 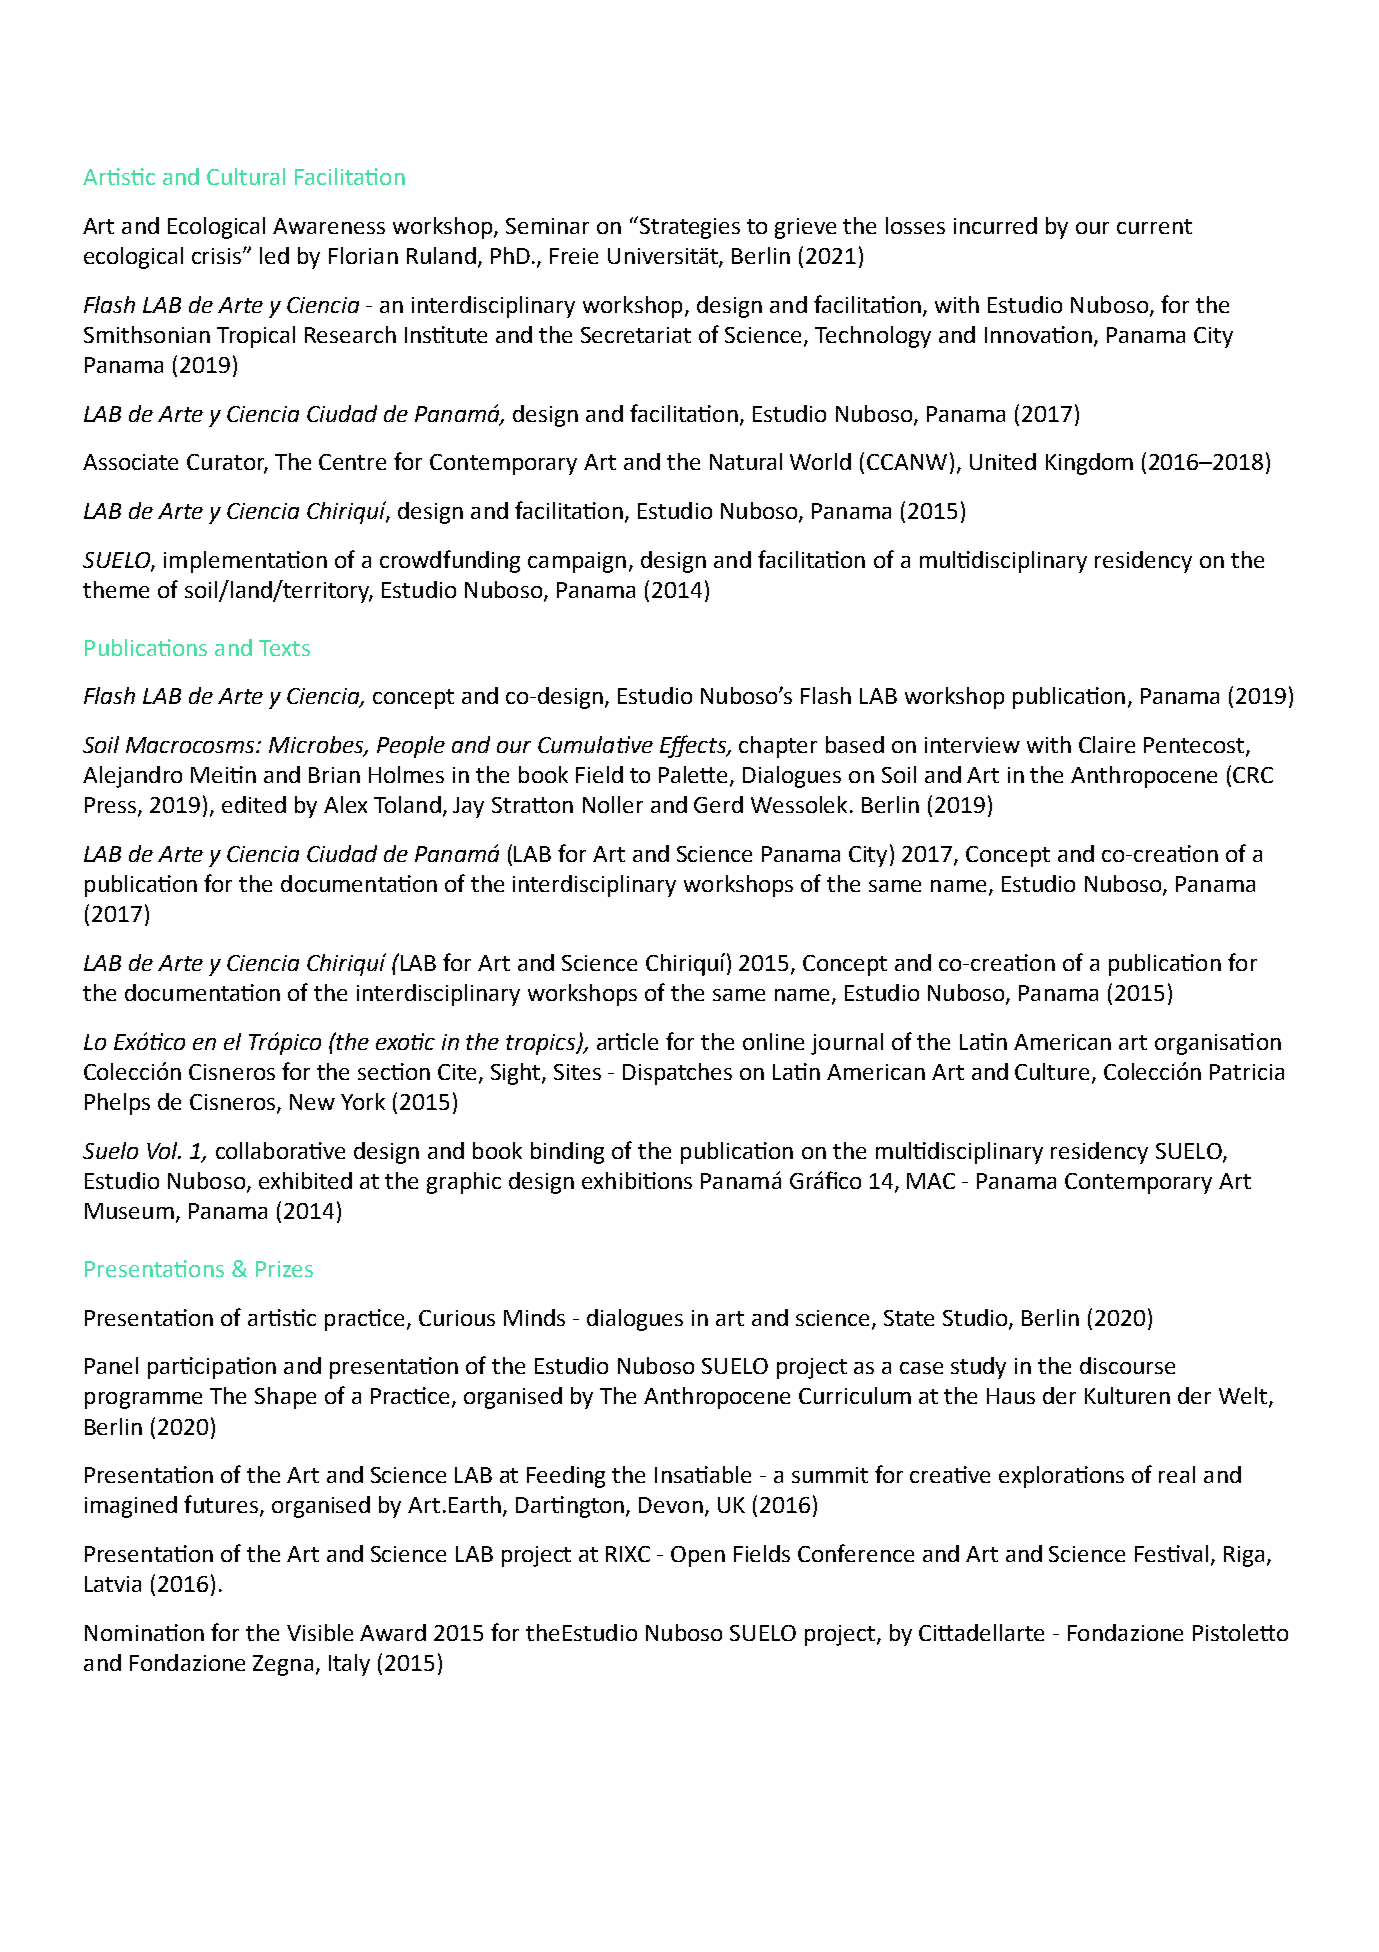 I want to click on Open, so click(x=698, y=1556).
